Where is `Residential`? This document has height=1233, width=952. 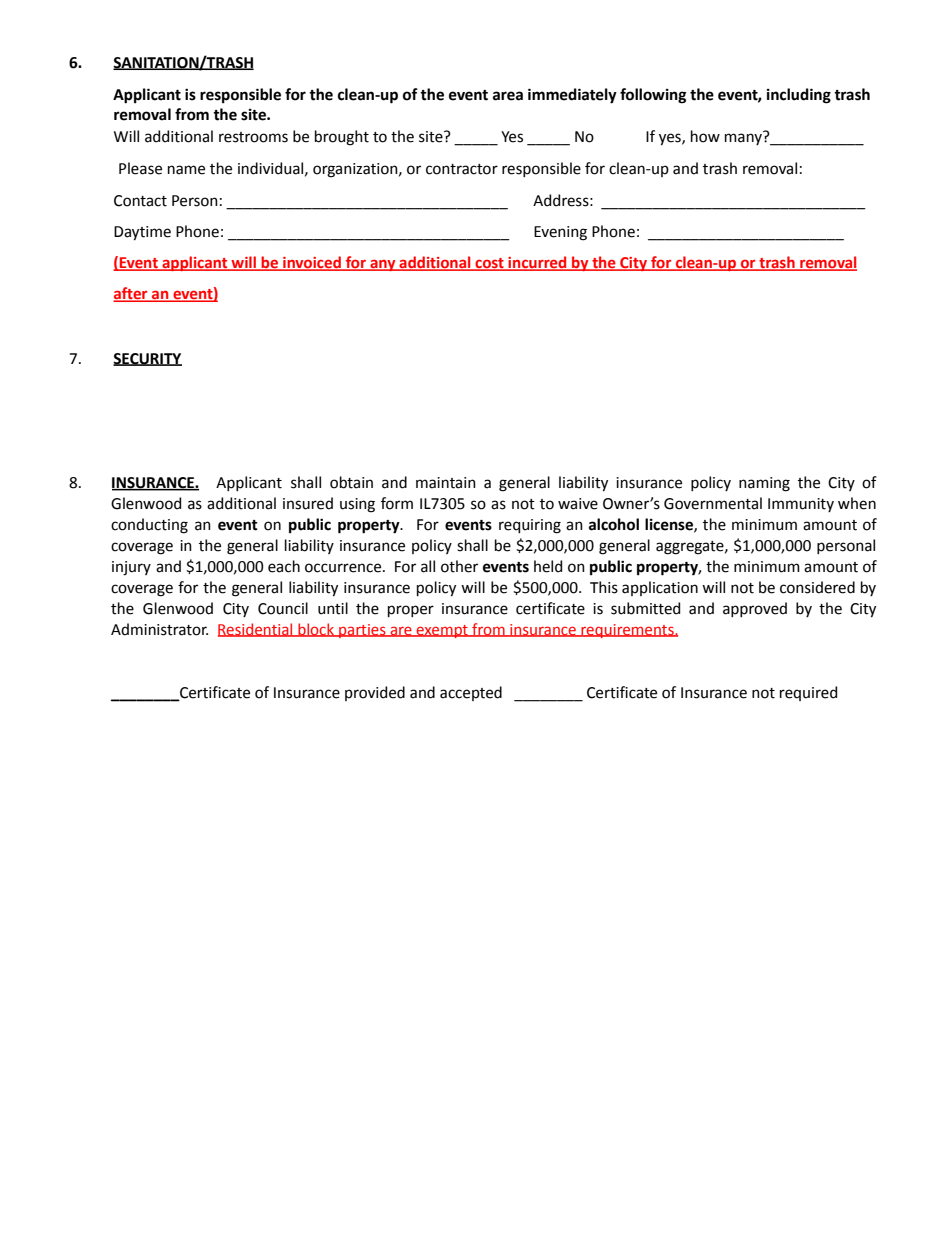
Residential is located at coordinates (256, 630).
